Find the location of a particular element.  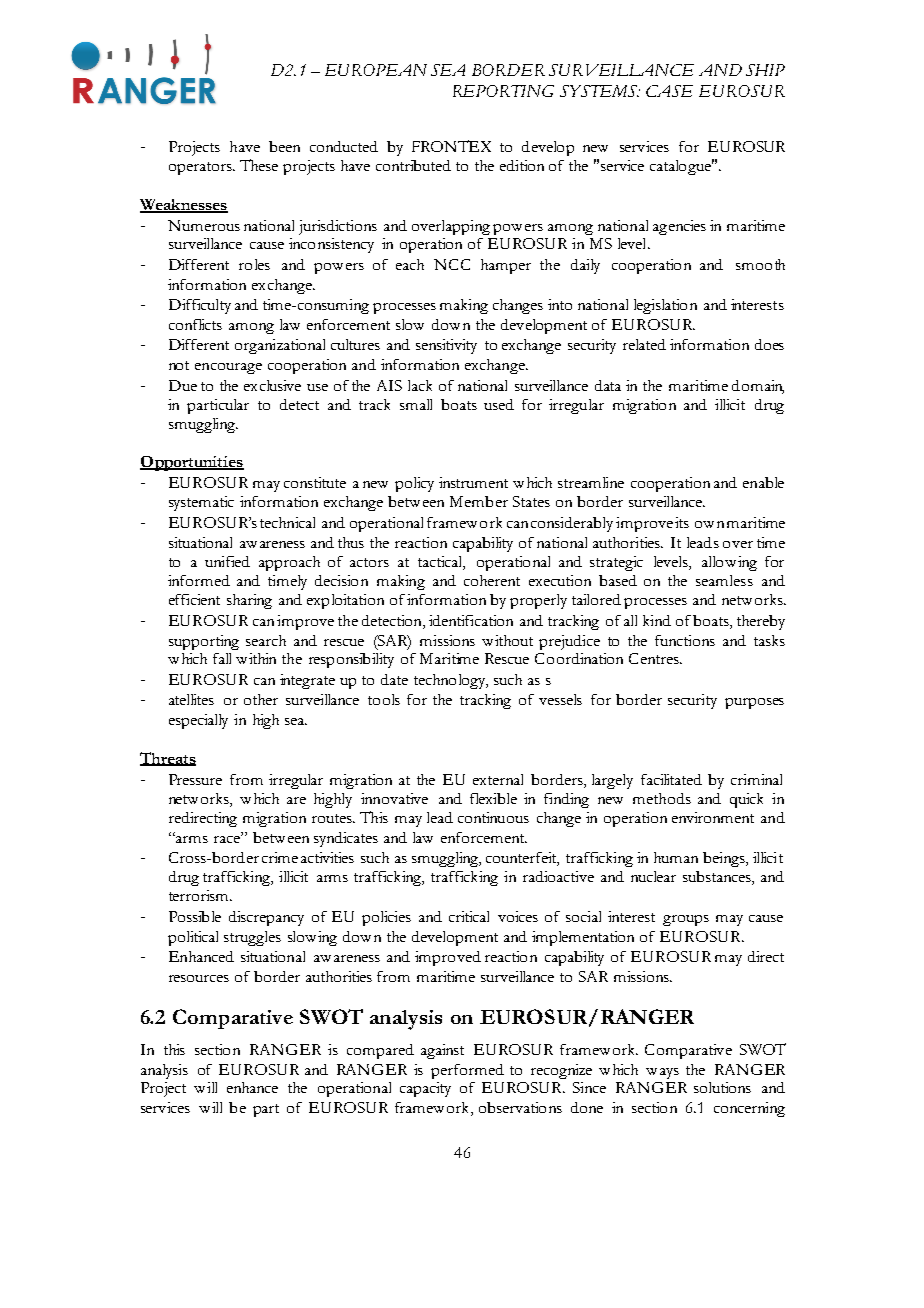

resources is located at coordinates (199, 978).
